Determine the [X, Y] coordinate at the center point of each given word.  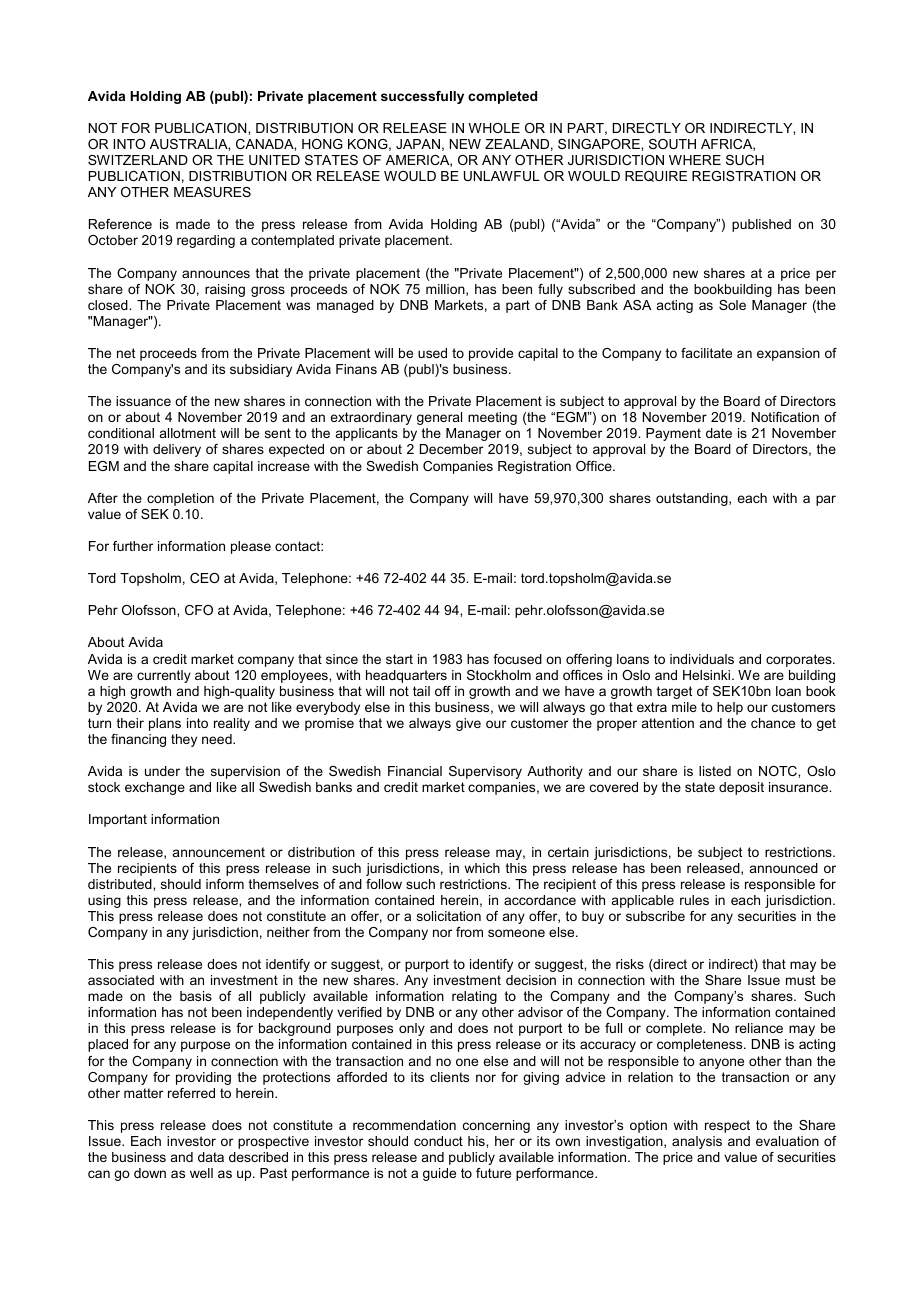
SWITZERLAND [138, 160]
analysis [697, 1142]
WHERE [695, 160]
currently [164, 676]
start [399, 659]
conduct [438, 1141]
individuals [702, 659]
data [211, 1157]
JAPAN [418, 144]
